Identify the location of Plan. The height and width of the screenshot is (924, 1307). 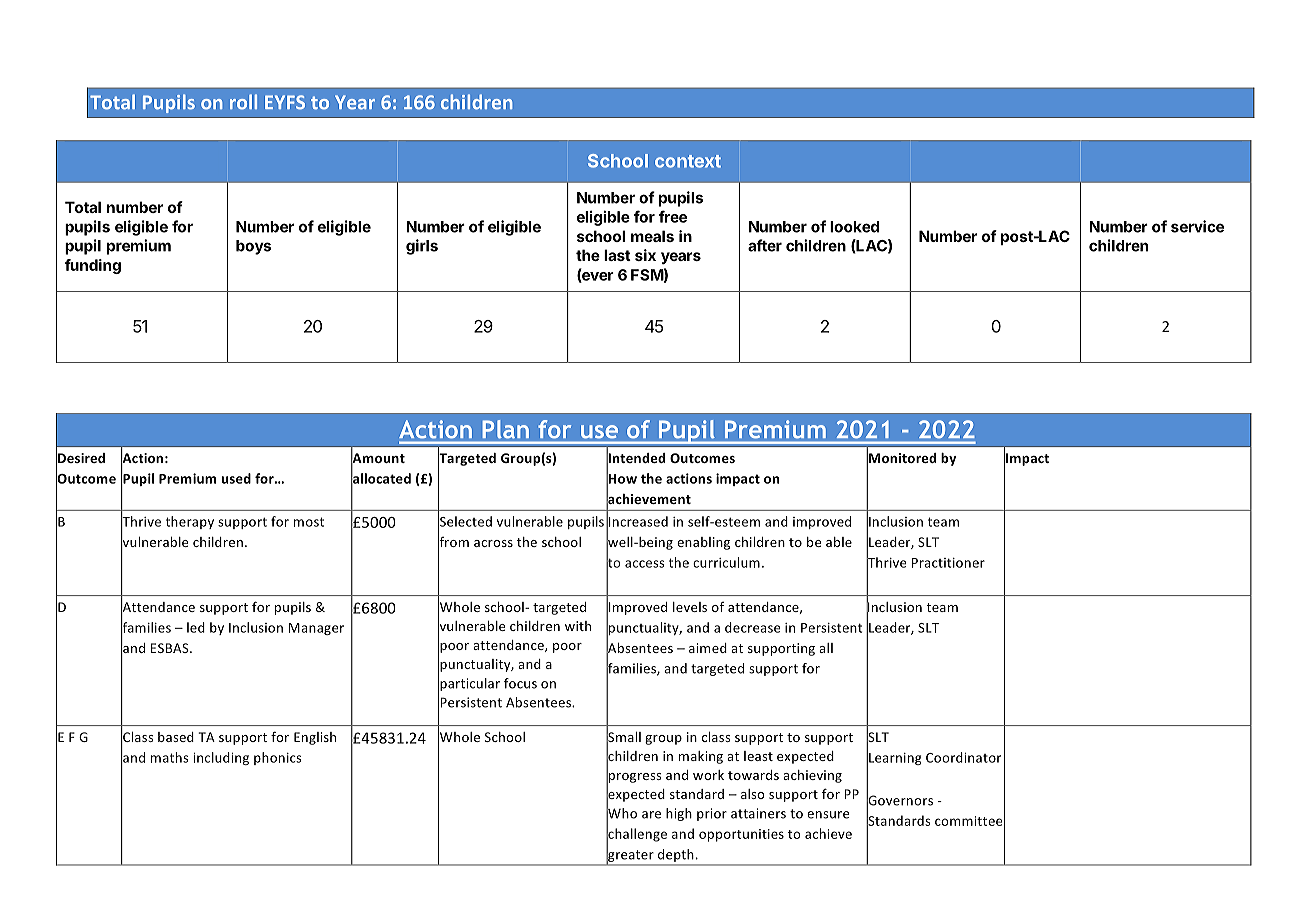
(506, 429).
